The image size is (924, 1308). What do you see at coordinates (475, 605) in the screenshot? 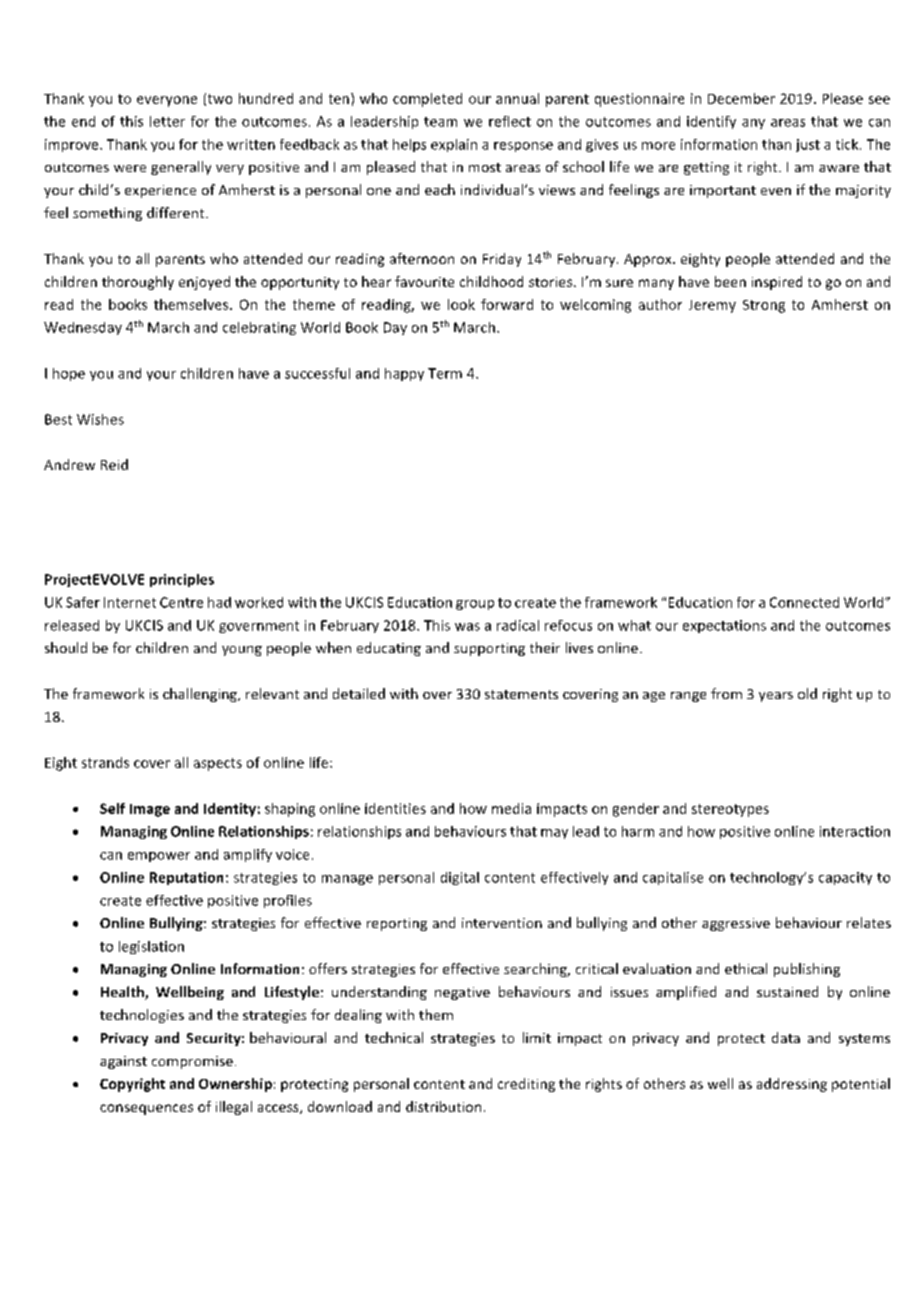
I see `group` at bounding box center [475, 605].
